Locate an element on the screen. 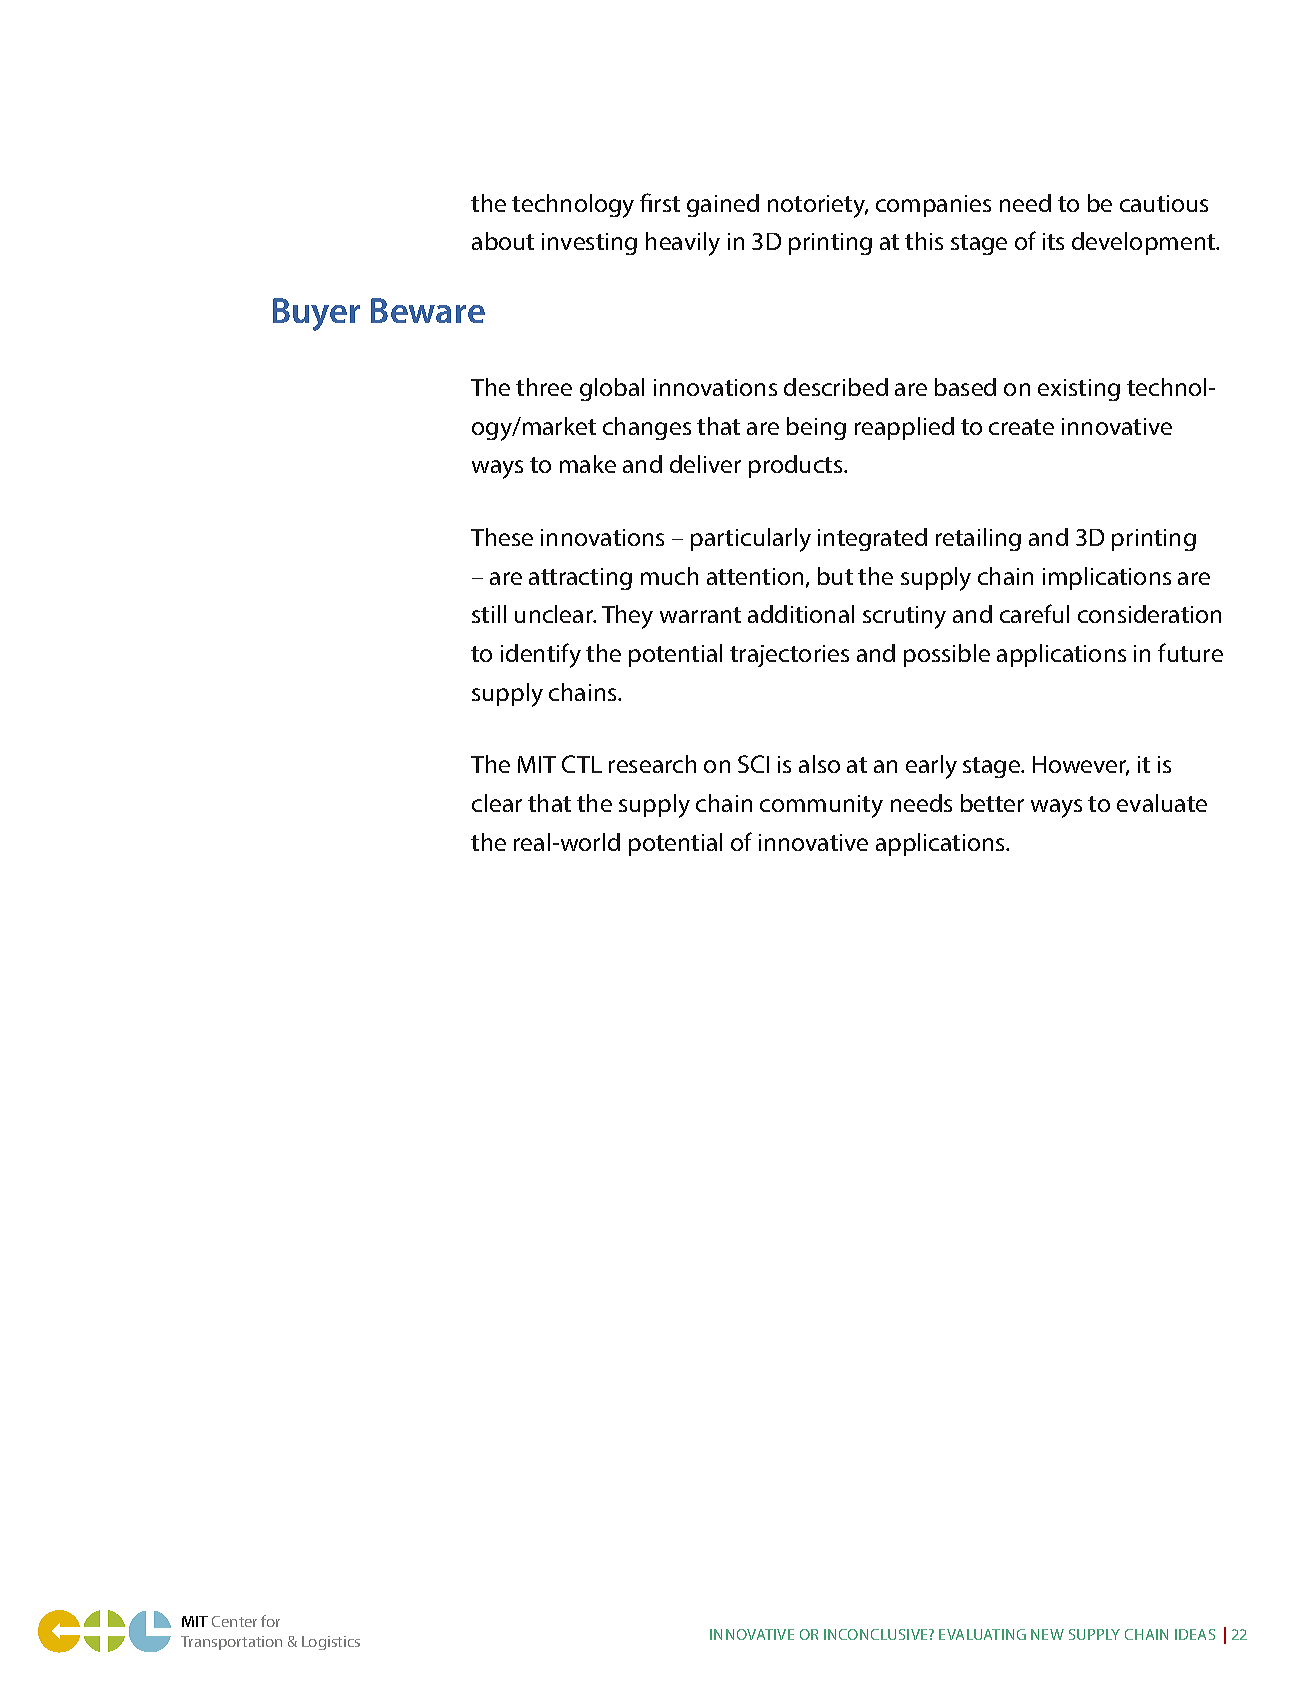 This screenshot has height=1698, width=1312. Beware is located at coordinates (428, 310).
